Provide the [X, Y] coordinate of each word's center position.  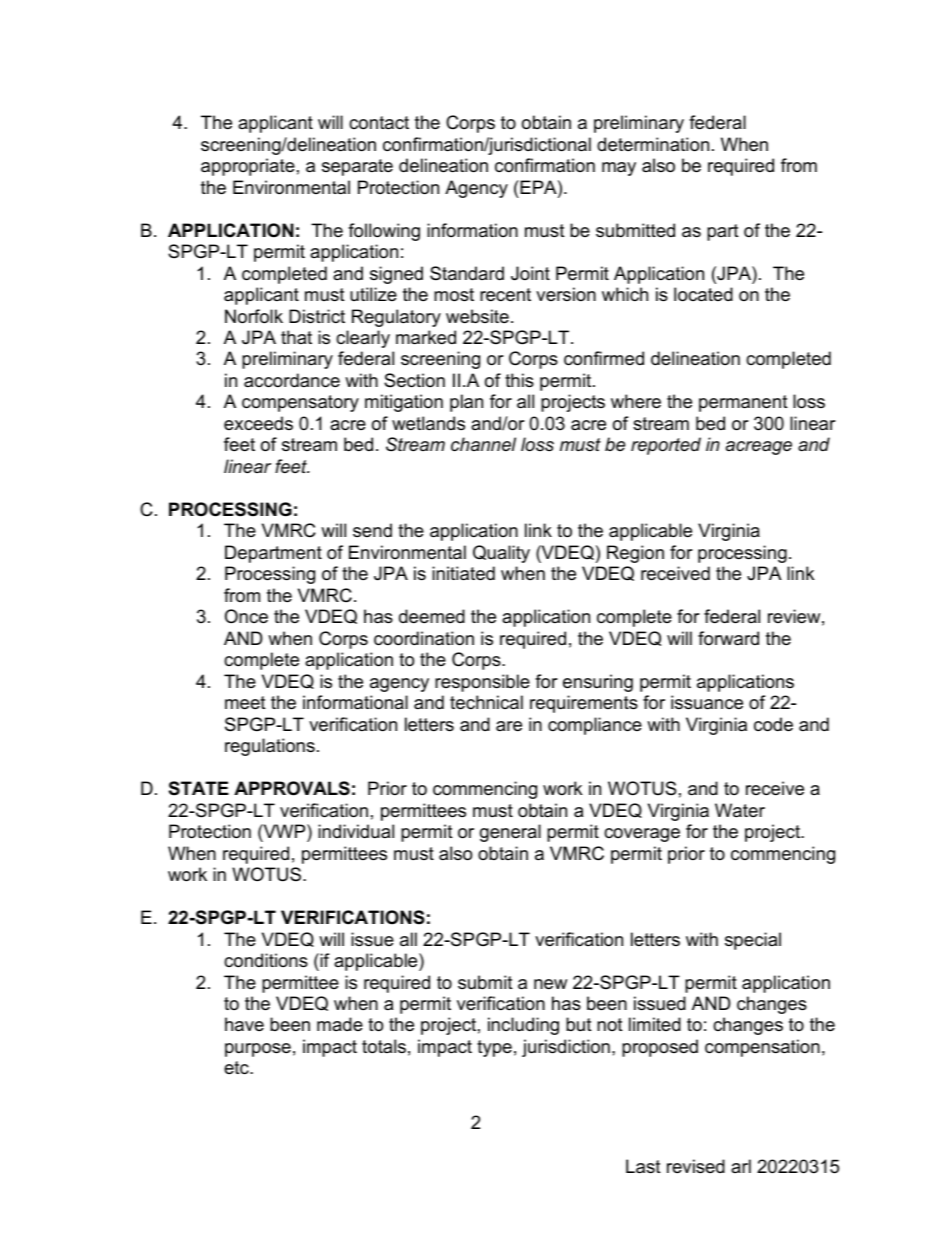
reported [666, 446]
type [494, 1048]
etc [237, 1068]
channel [483, 444]
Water [740, 810]
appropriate [248, 167]
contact [379, 123]
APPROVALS [292, 788]
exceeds [258, 423]
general [510, 833]
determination [653, 144]
